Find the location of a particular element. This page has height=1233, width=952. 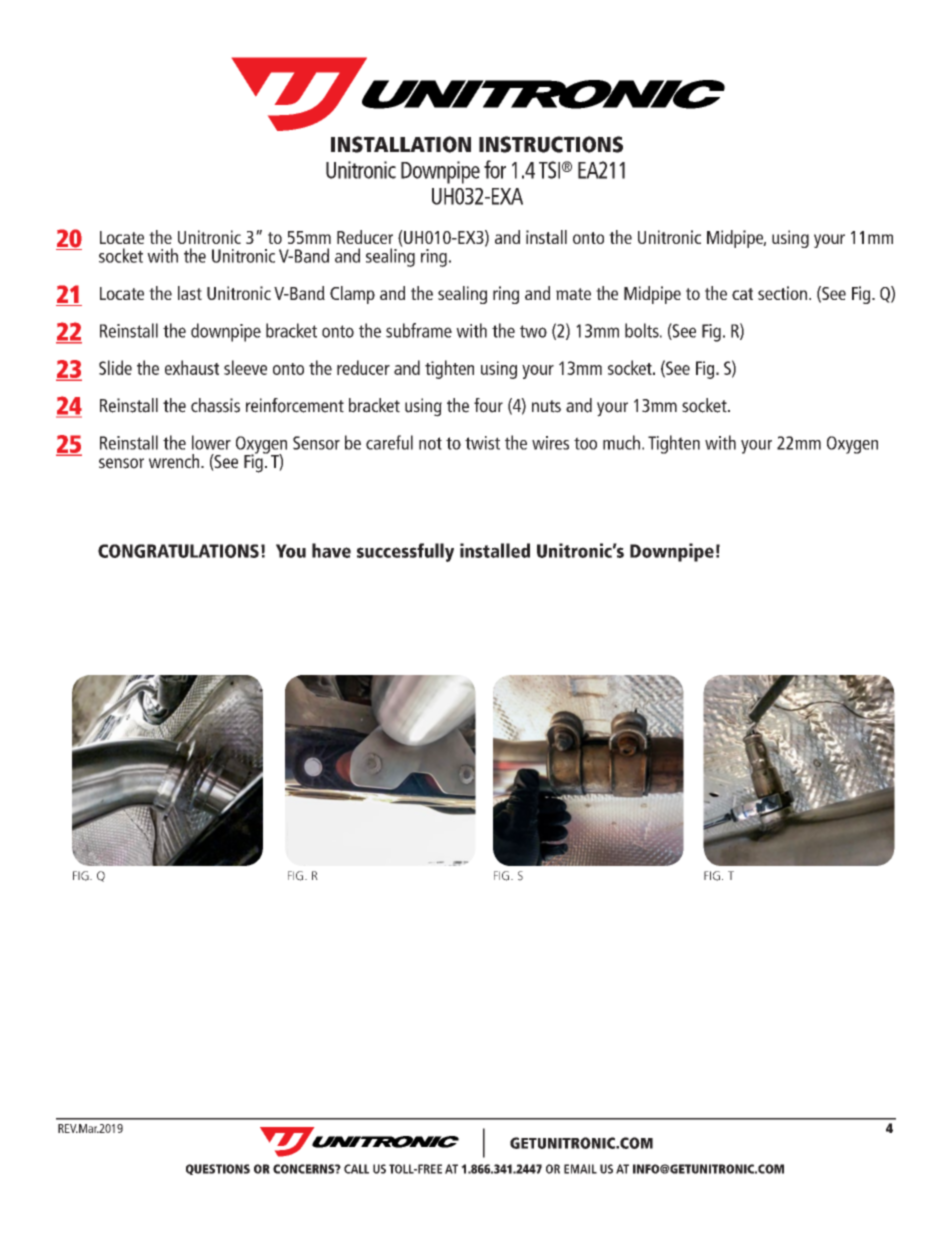

CONGRATULATIONS is located at coordinates (178, 551).
